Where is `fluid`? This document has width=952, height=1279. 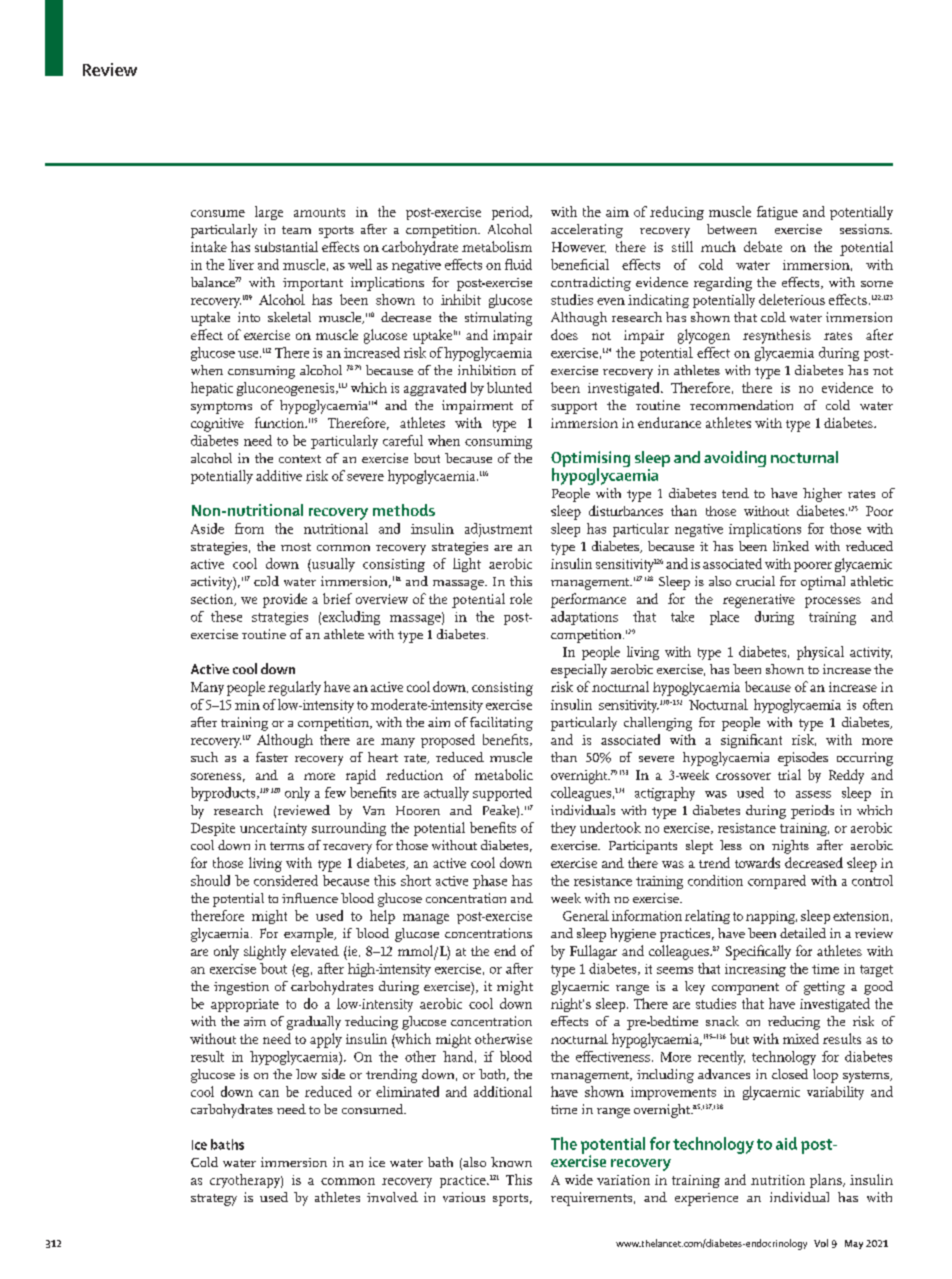
fluid is located at coordinates (518, 264).
